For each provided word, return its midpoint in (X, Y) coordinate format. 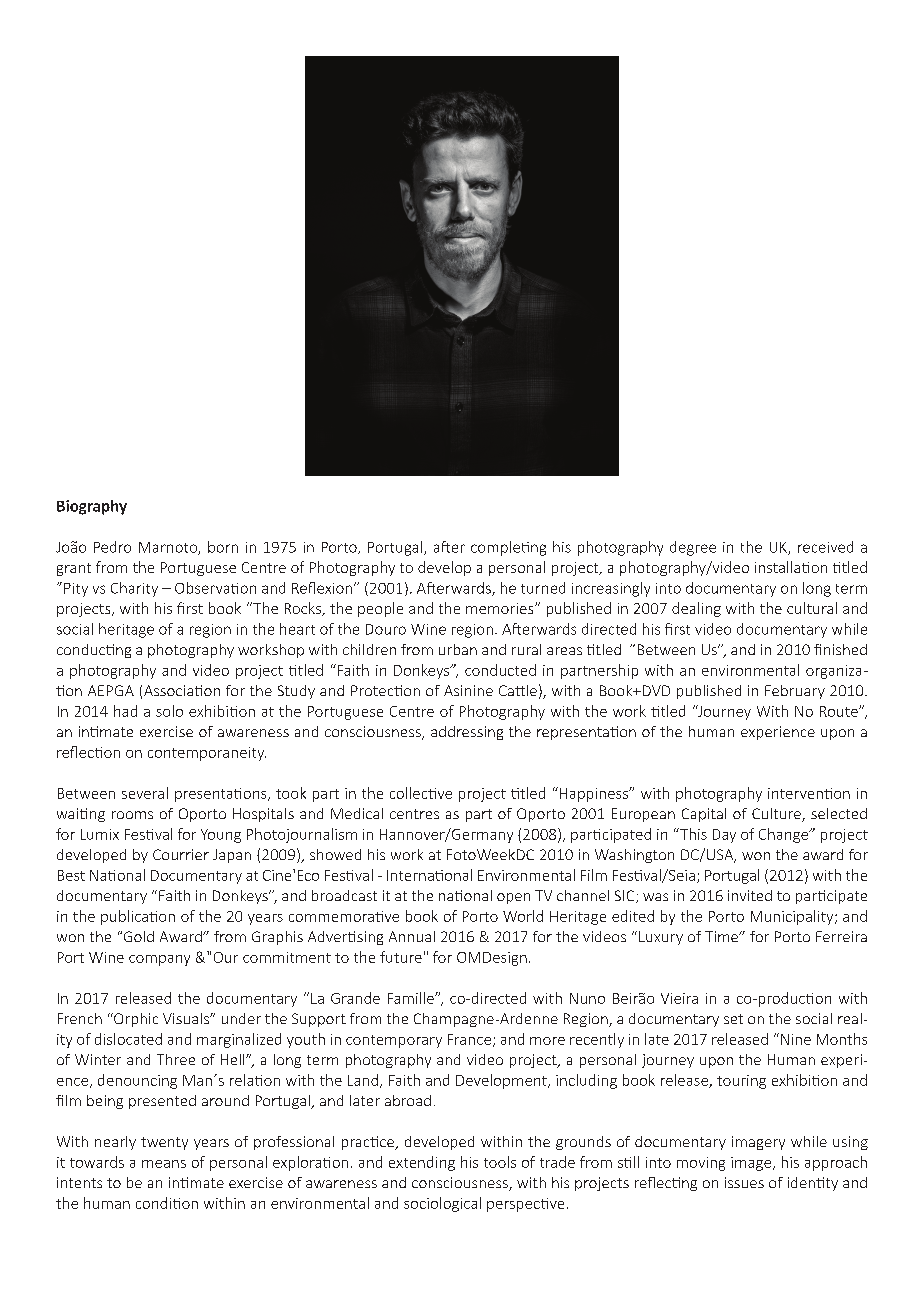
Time (723, 936)
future (401, 957)
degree (693, 548)
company (159, 960)
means (164, 1164)
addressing (467, 733)
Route (840, 711)
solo (169, 711)
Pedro (112, 547)
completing (508, 548)
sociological (442, 1204)
